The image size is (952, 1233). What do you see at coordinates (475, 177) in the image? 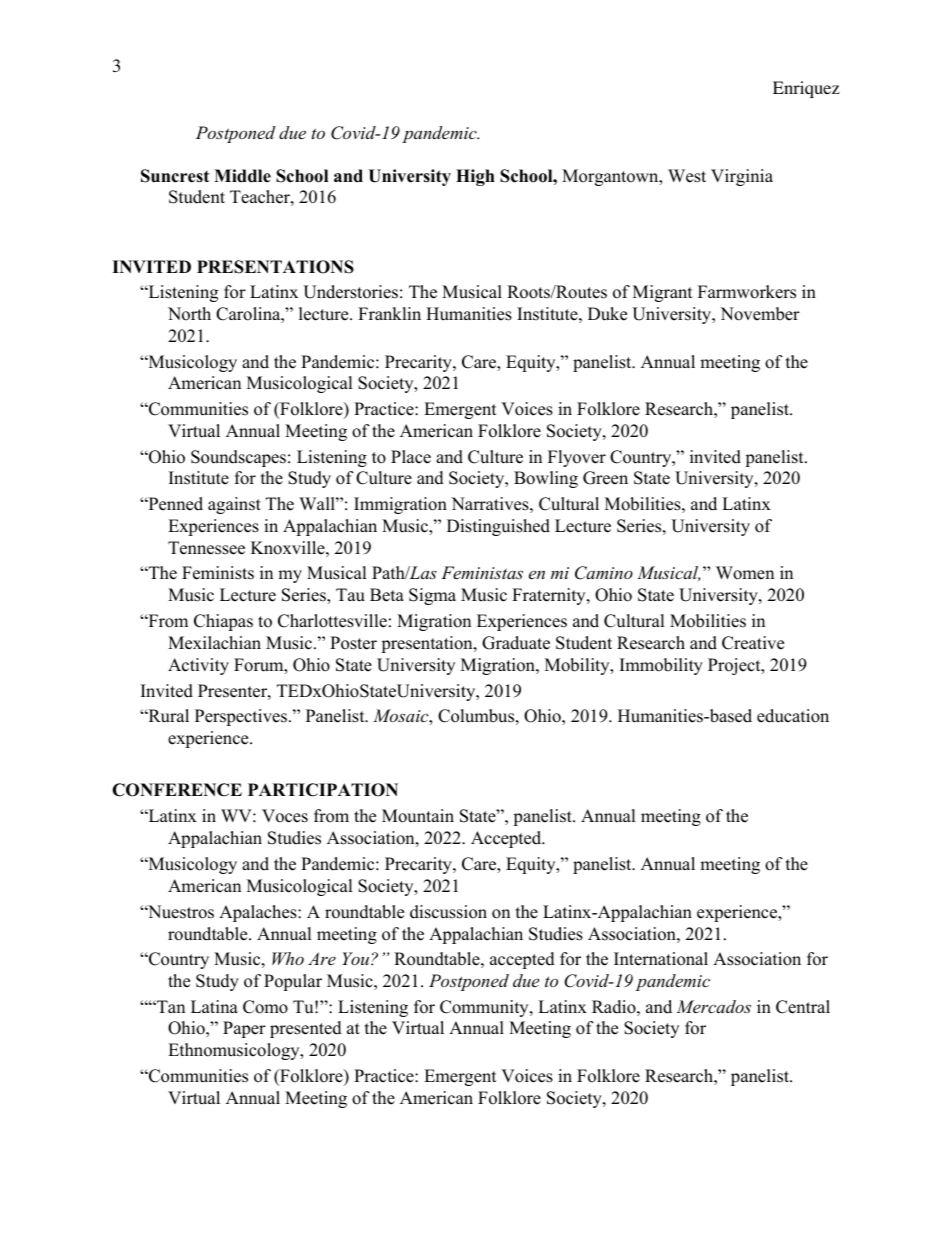
I see `High` at bounding box center [475, 177].
